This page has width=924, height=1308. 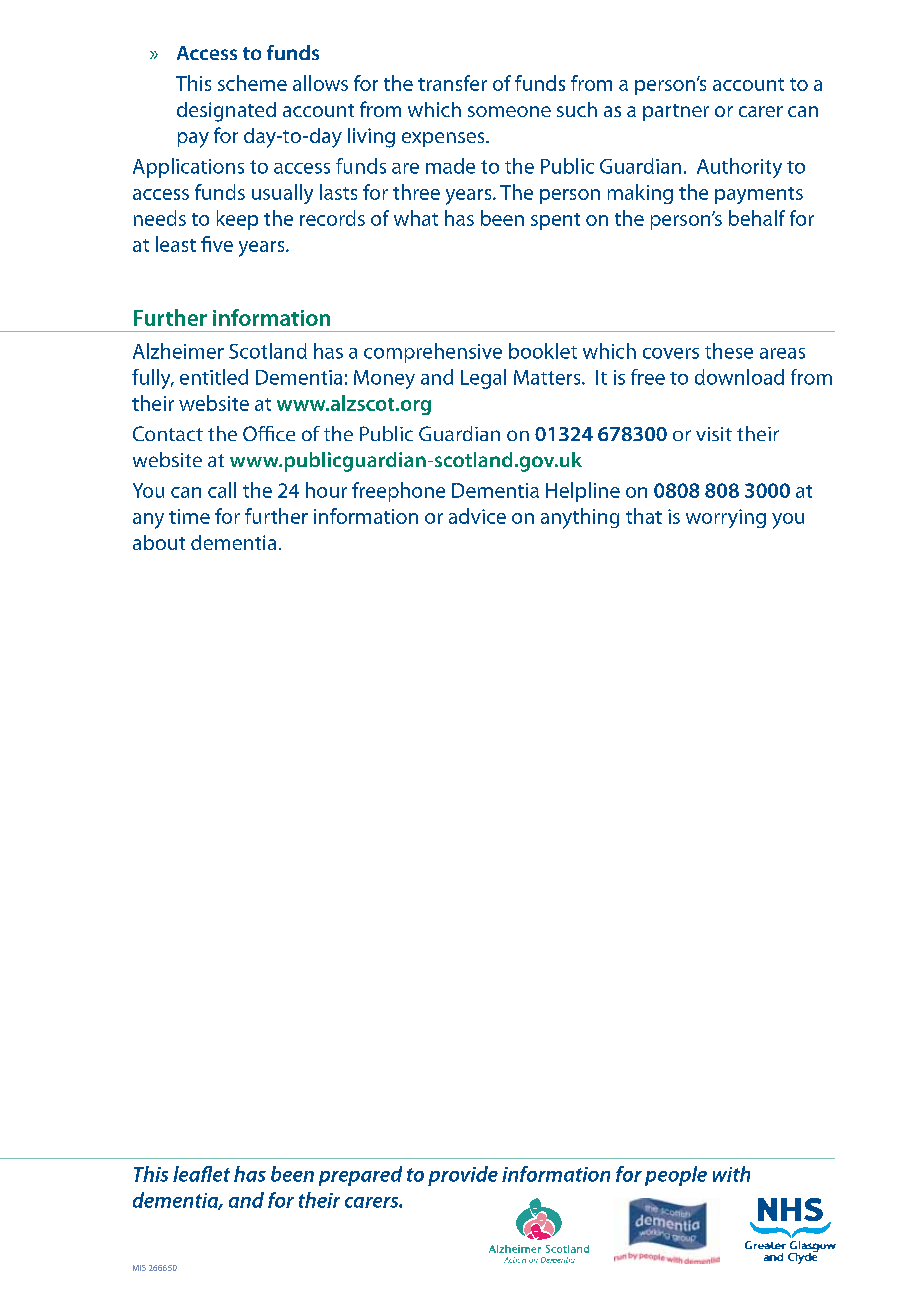 What do you see at coordinates (676, 112) in the page?
I see `partner` at bounding box center [676, 112].
